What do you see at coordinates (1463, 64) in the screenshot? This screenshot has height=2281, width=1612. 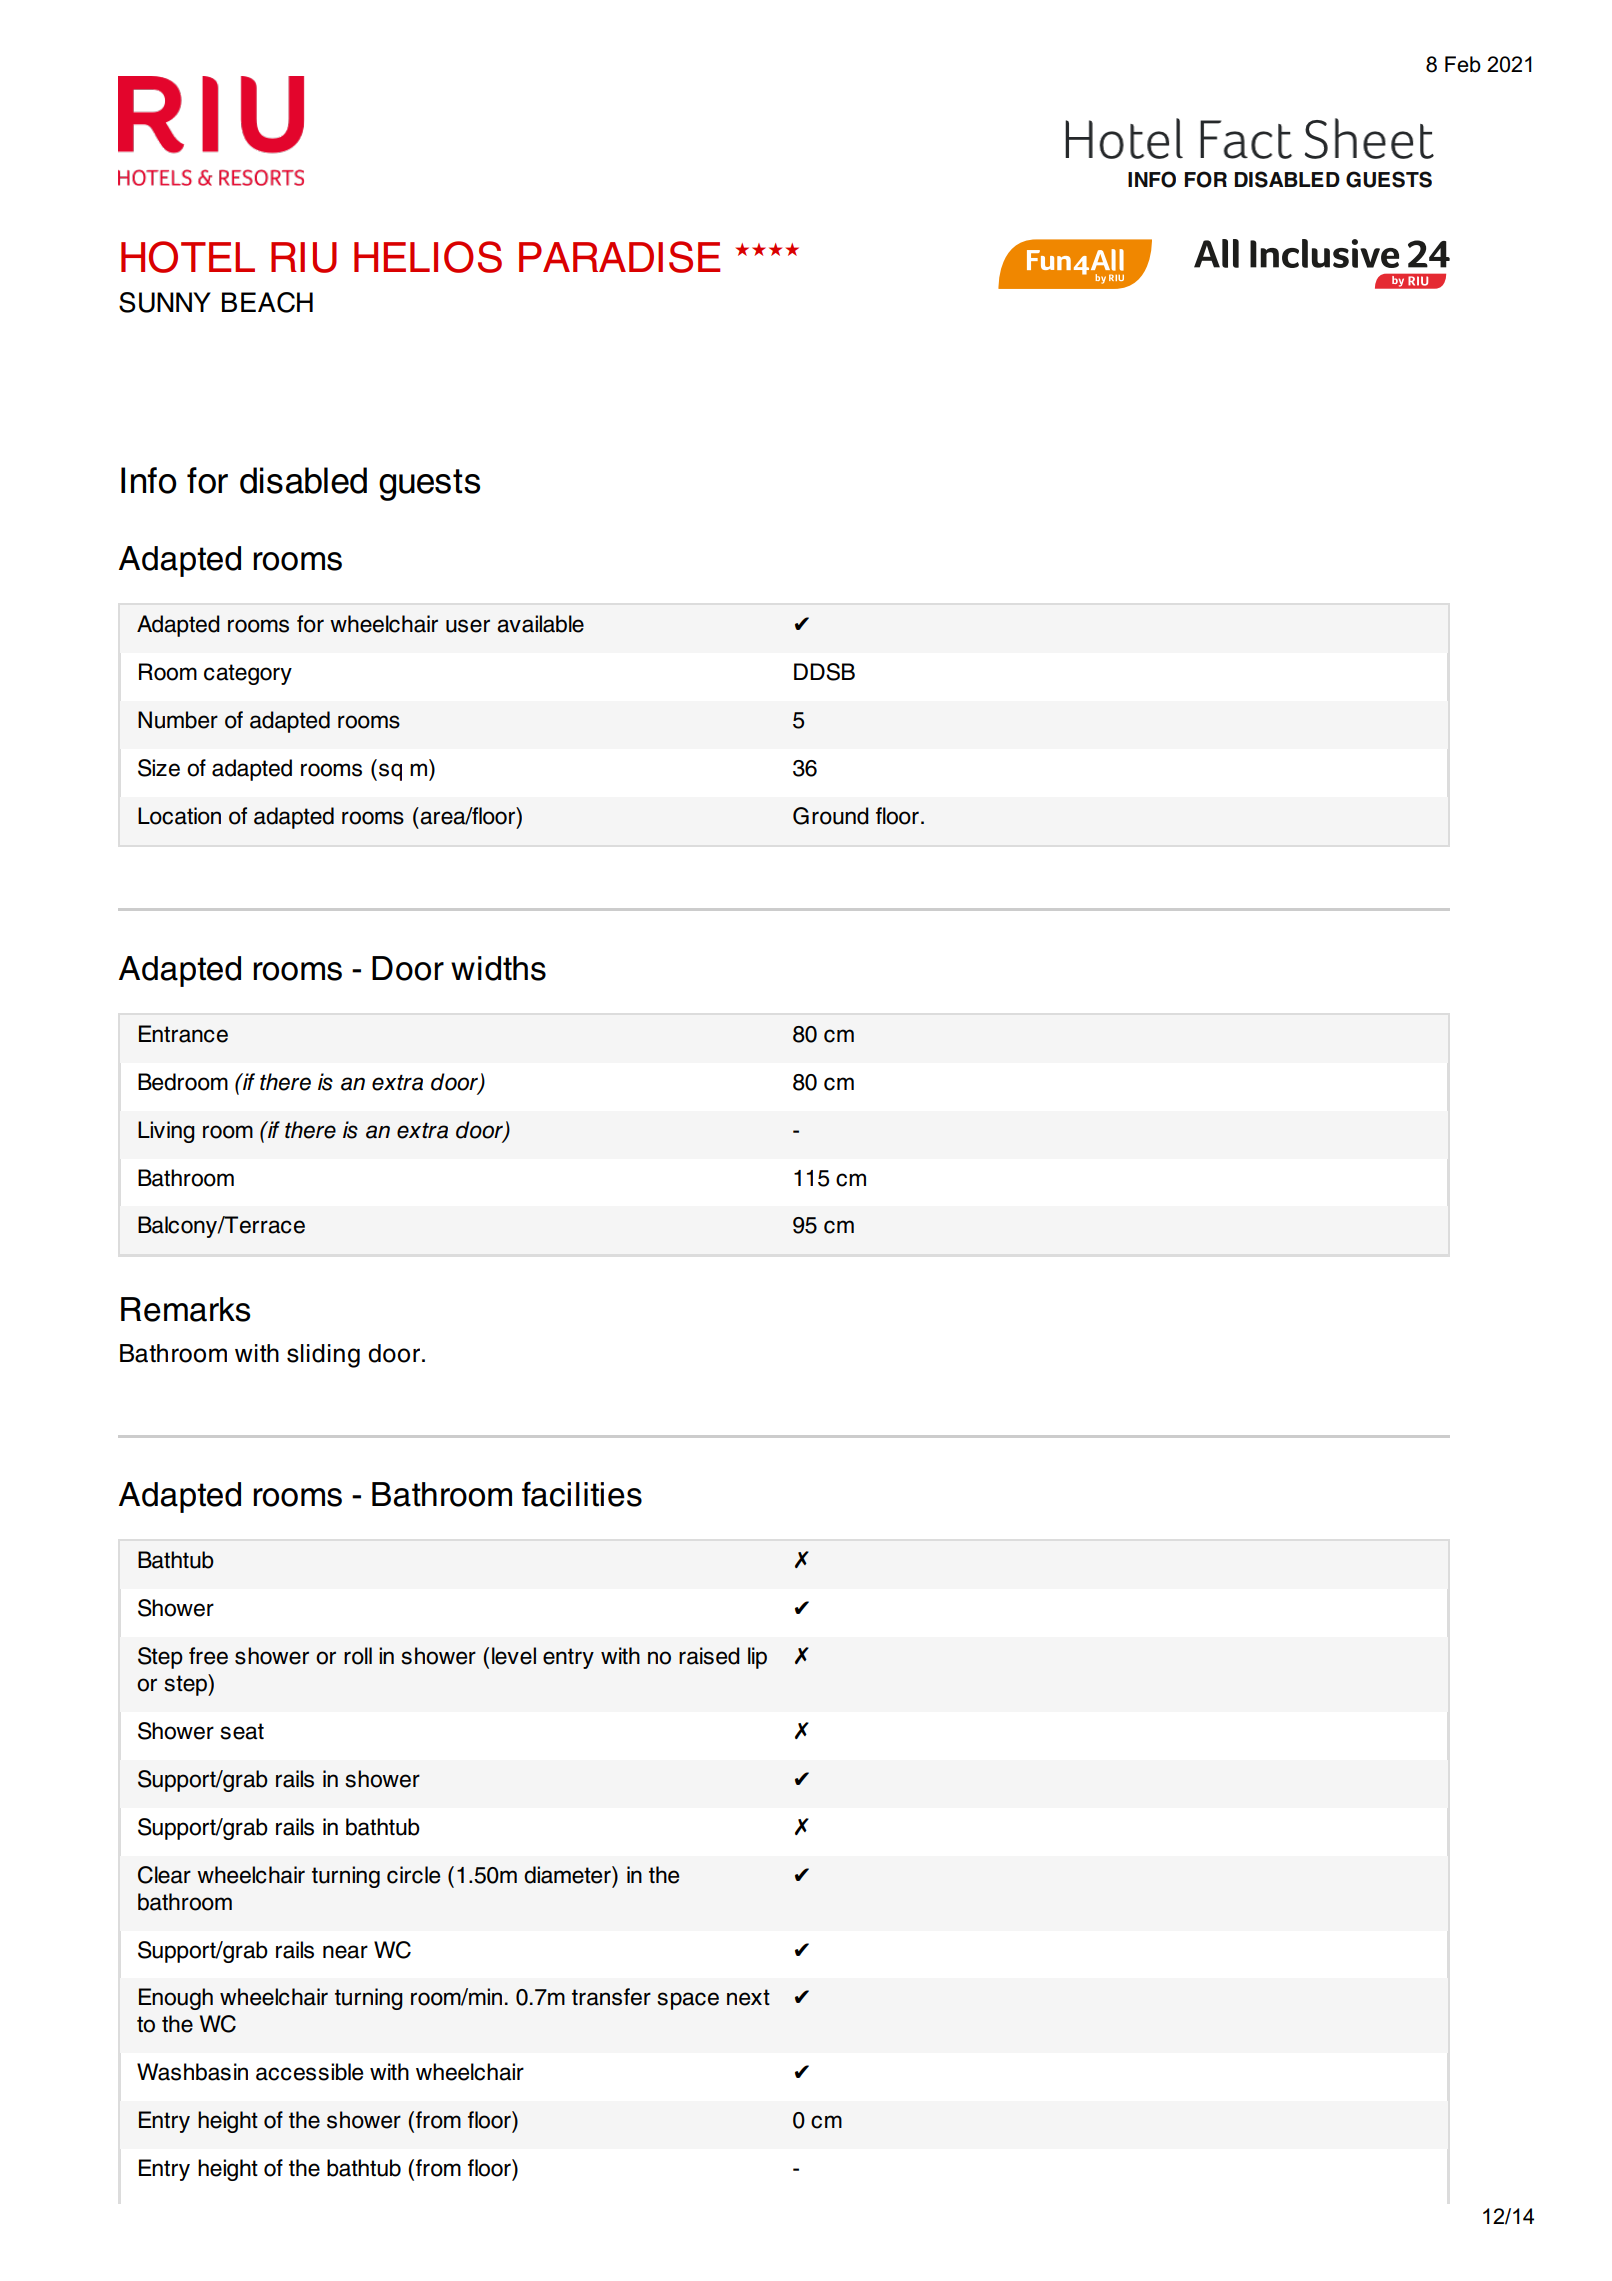 I see `Feb` at bounding box center [1463, 64].
